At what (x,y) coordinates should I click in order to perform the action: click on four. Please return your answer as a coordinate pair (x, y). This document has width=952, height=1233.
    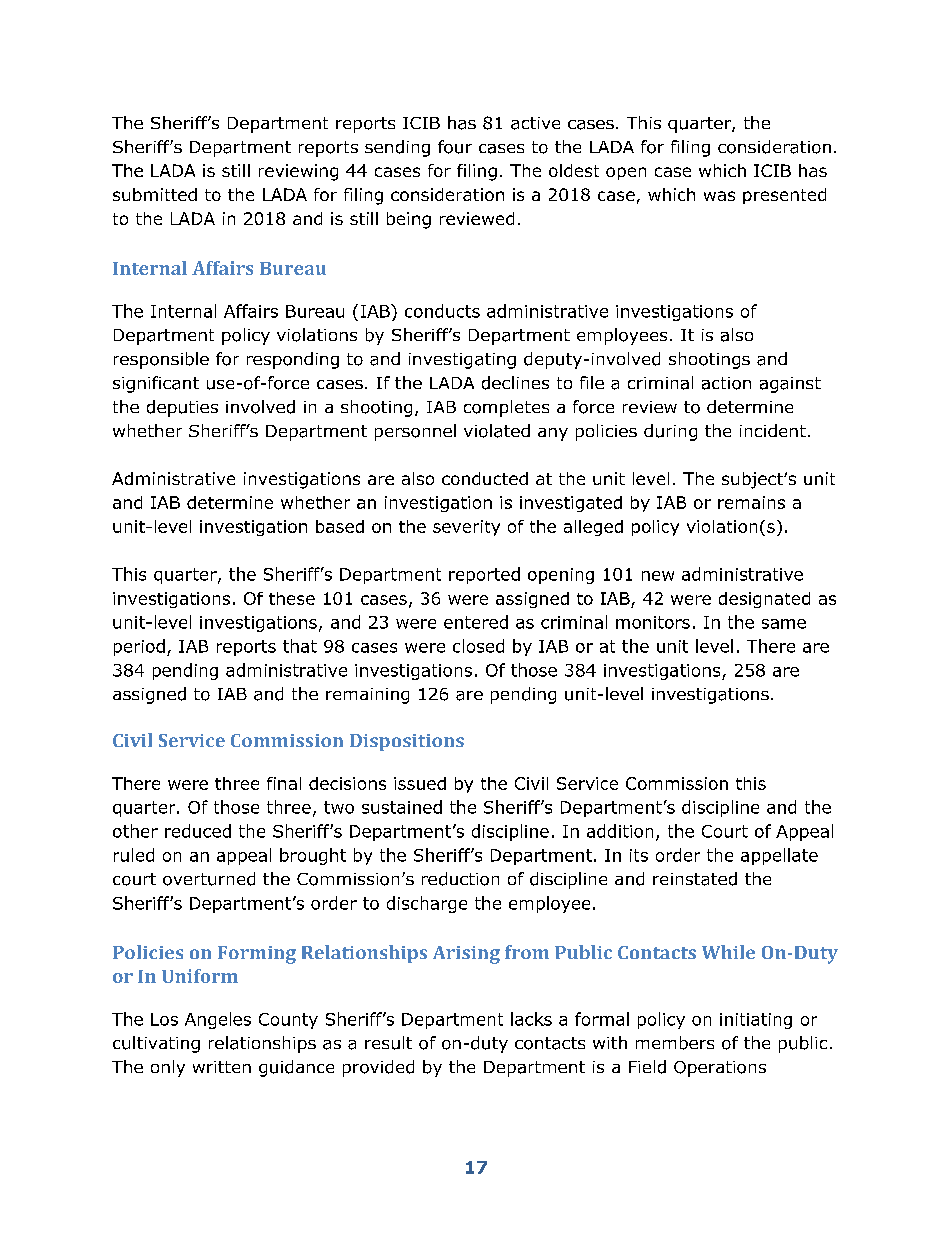
    Looking at the image, I should click on (455, 147).
